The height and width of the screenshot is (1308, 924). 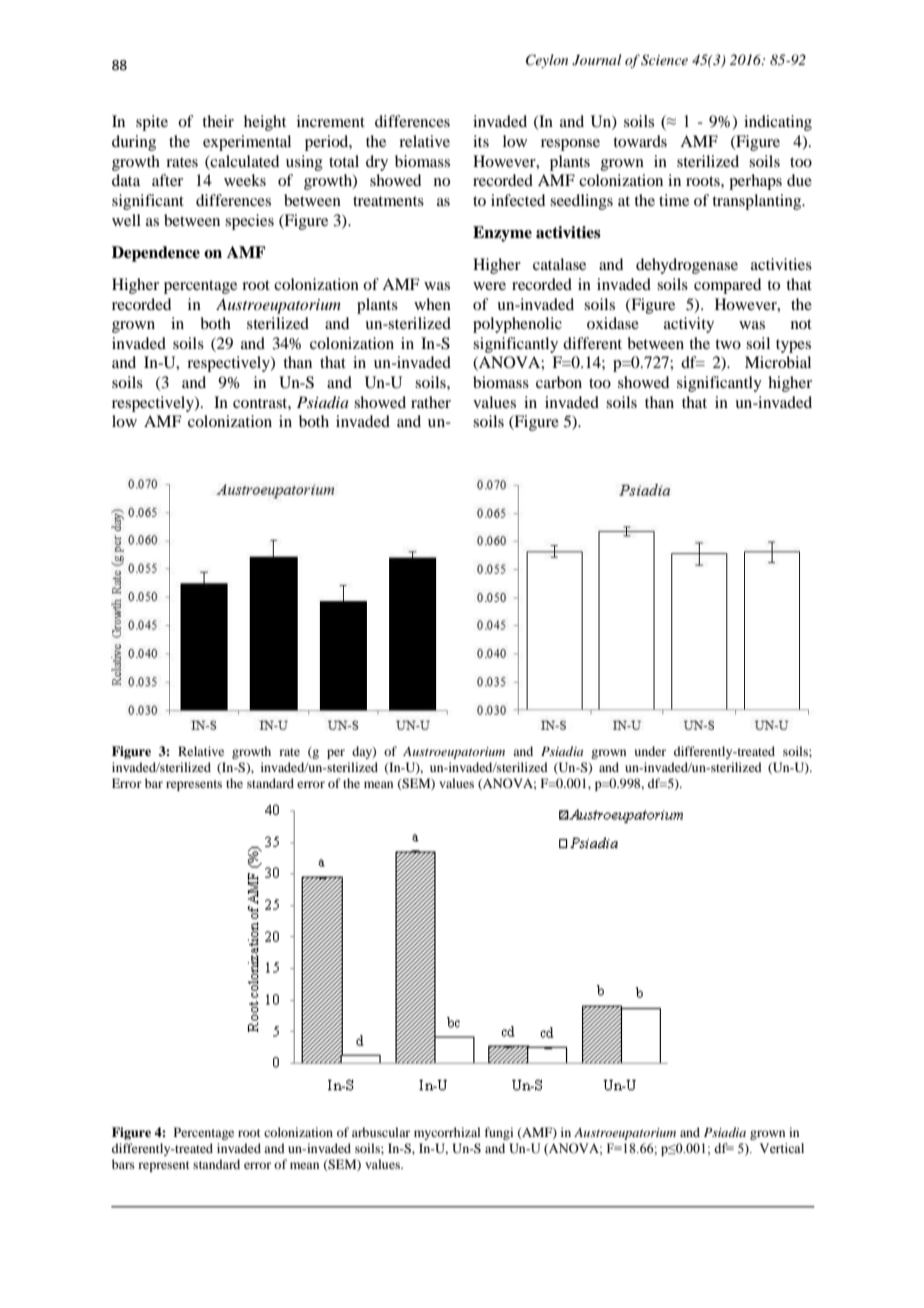 What do you see at coordinates (218, 121) in the screenshot?
I see `their` at bounding box center [218, 121].
